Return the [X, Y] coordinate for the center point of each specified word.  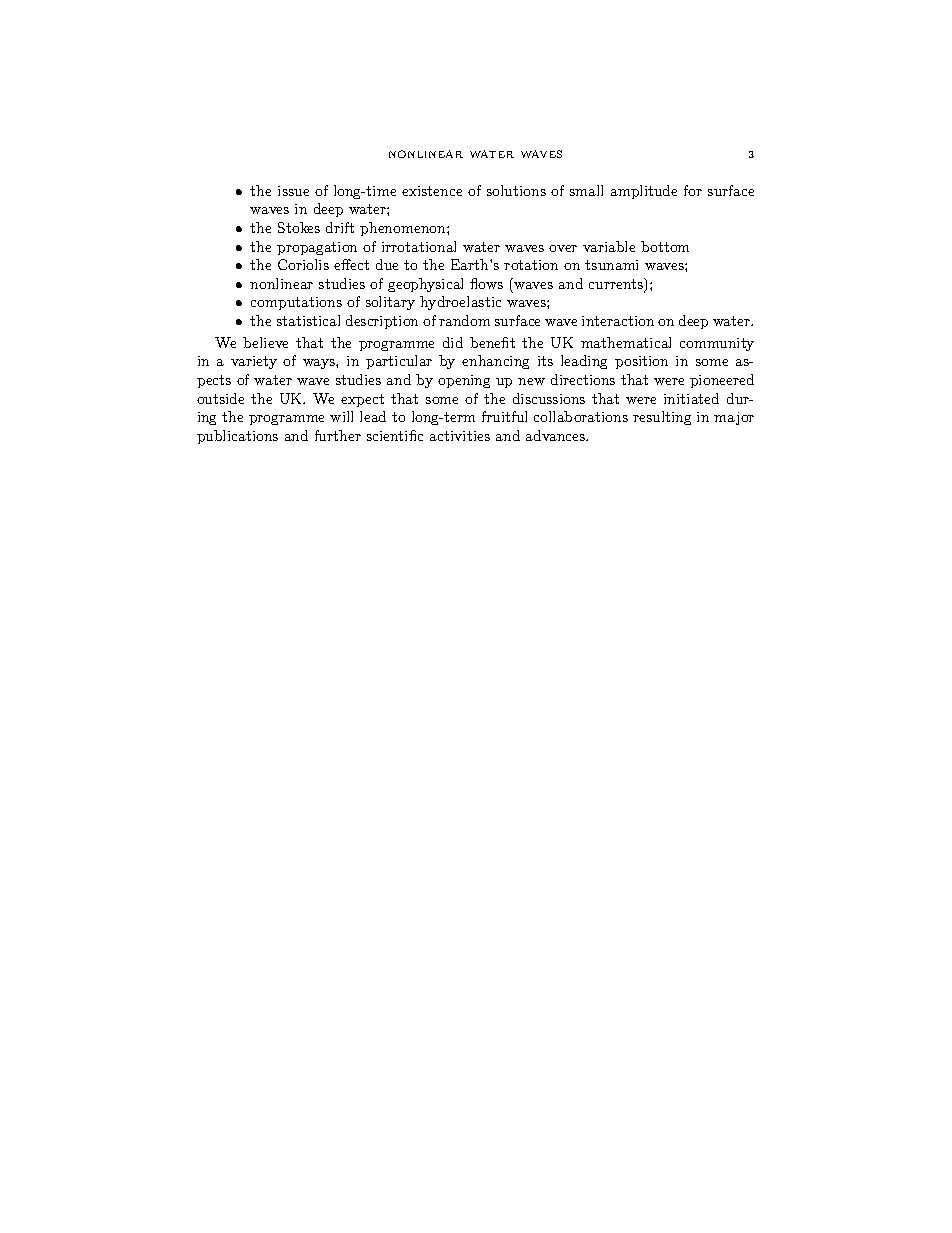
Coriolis [303, 264]
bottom [665, 246]
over [563, 248]
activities [460, 436]
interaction [618, 321]
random [464, 320]
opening [464, 381]
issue [293, 191]
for [693, 190]
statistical [308, 320]
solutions [516, 190]
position [641, 362]
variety [254, 362]
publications [237, 437]
